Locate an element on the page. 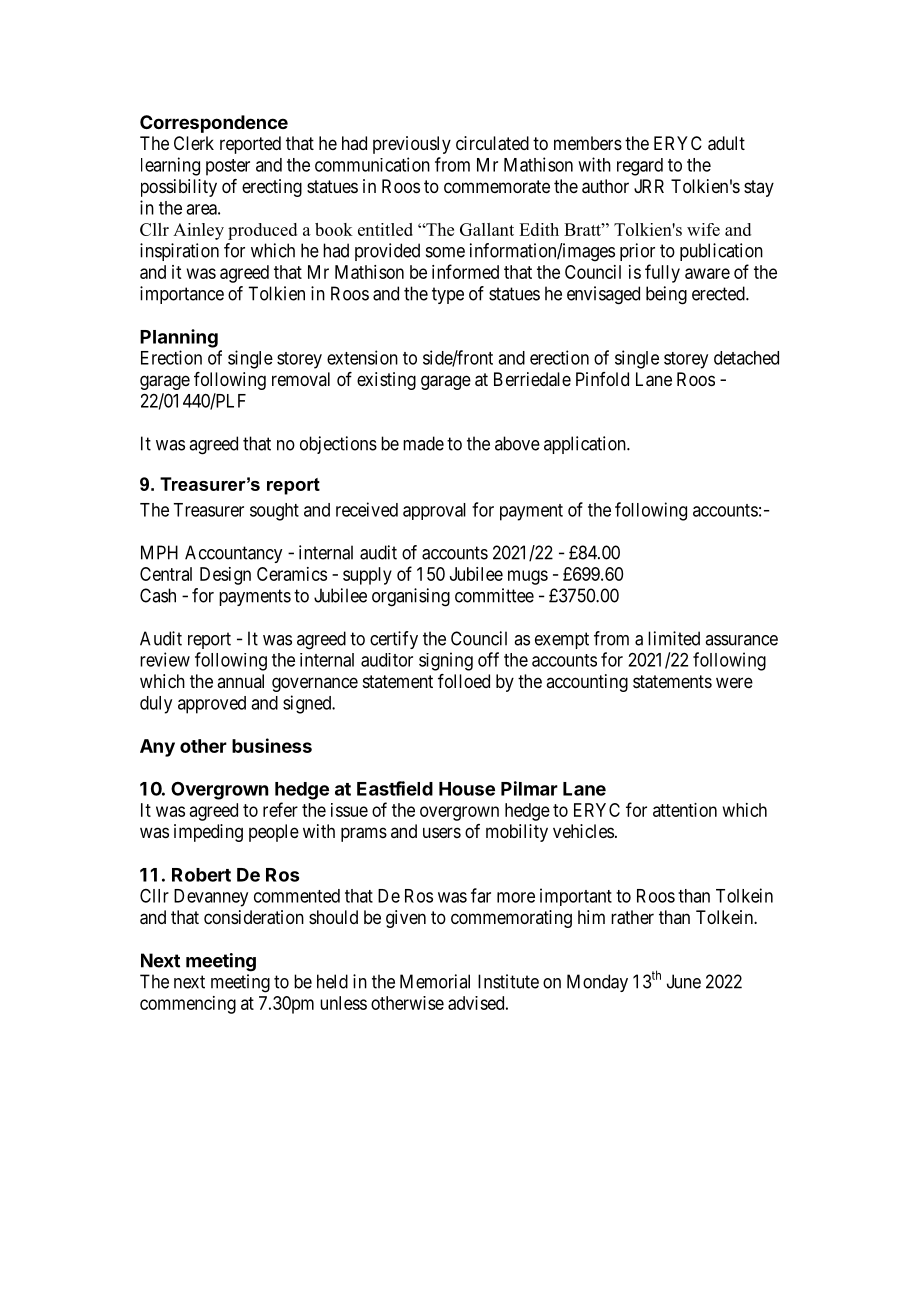 This page has height=1308, width=924. commencing is located at coordinates (188, 1005).
